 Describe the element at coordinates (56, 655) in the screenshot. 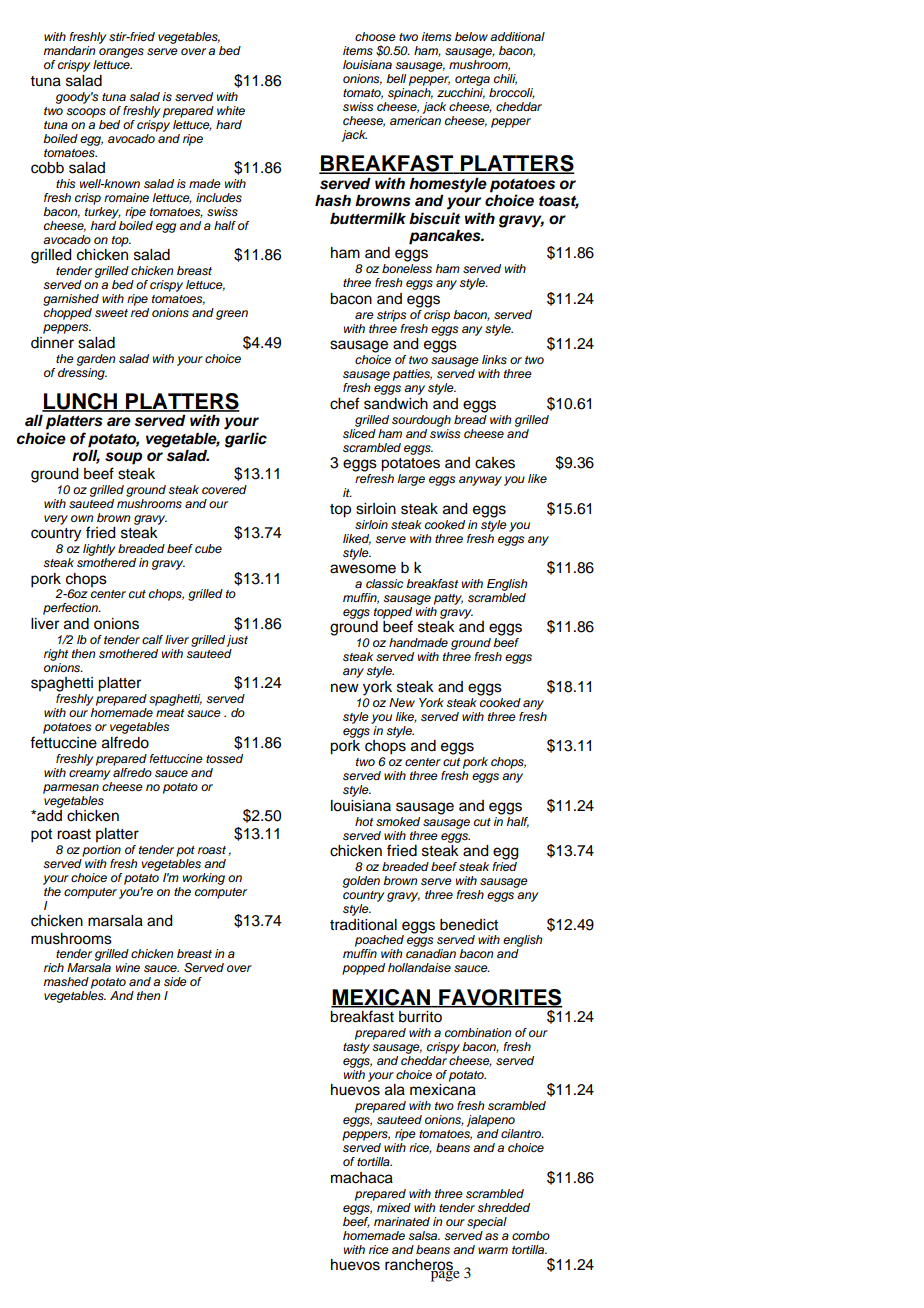

I see `right` at that location.
